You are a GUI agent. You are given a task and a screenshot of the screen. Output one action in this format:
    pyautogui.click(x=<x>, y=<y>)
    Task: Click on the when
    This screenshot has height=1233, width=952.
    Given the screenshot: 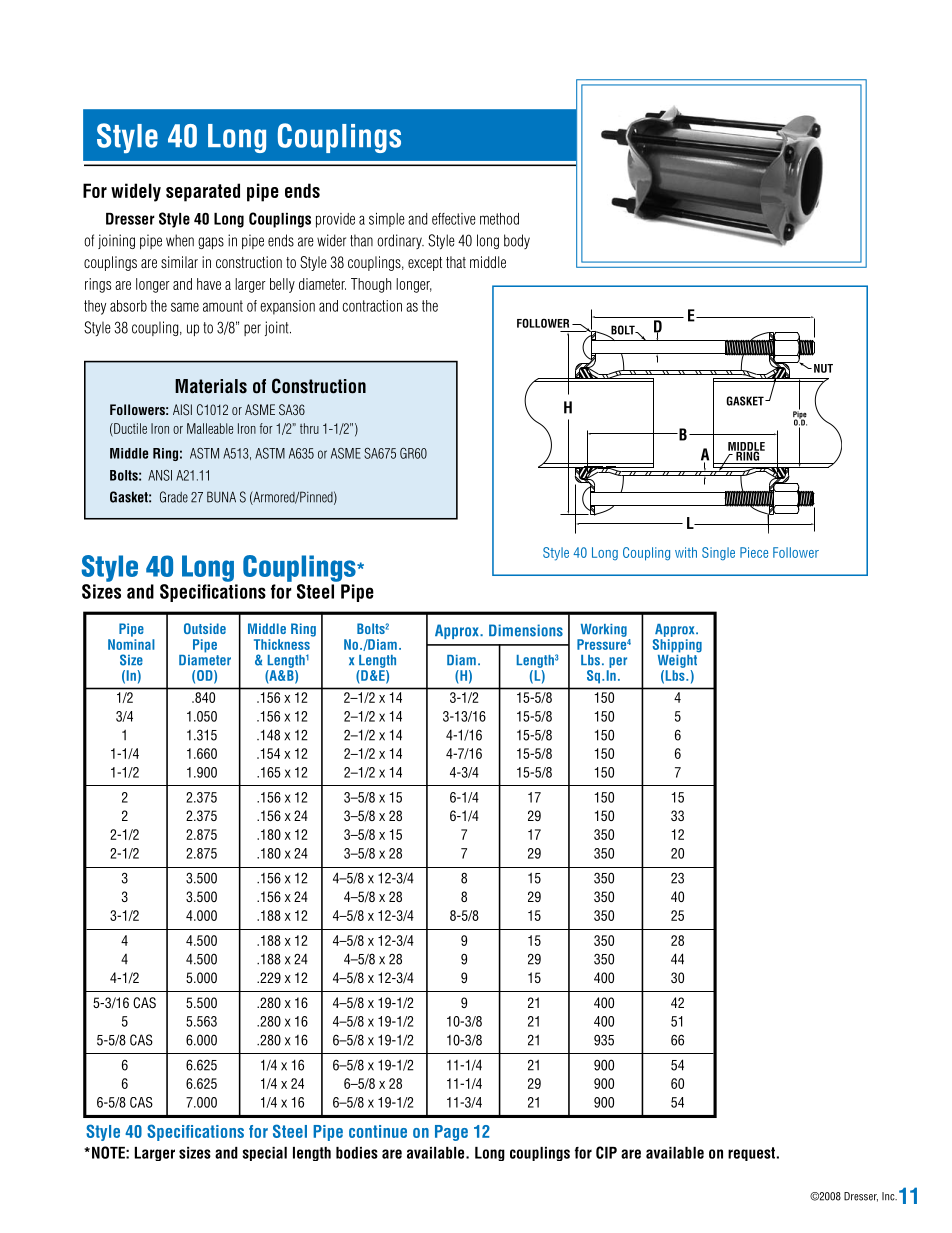 What is the action you would take?
    pyautogui.click(x=180, y=240)
